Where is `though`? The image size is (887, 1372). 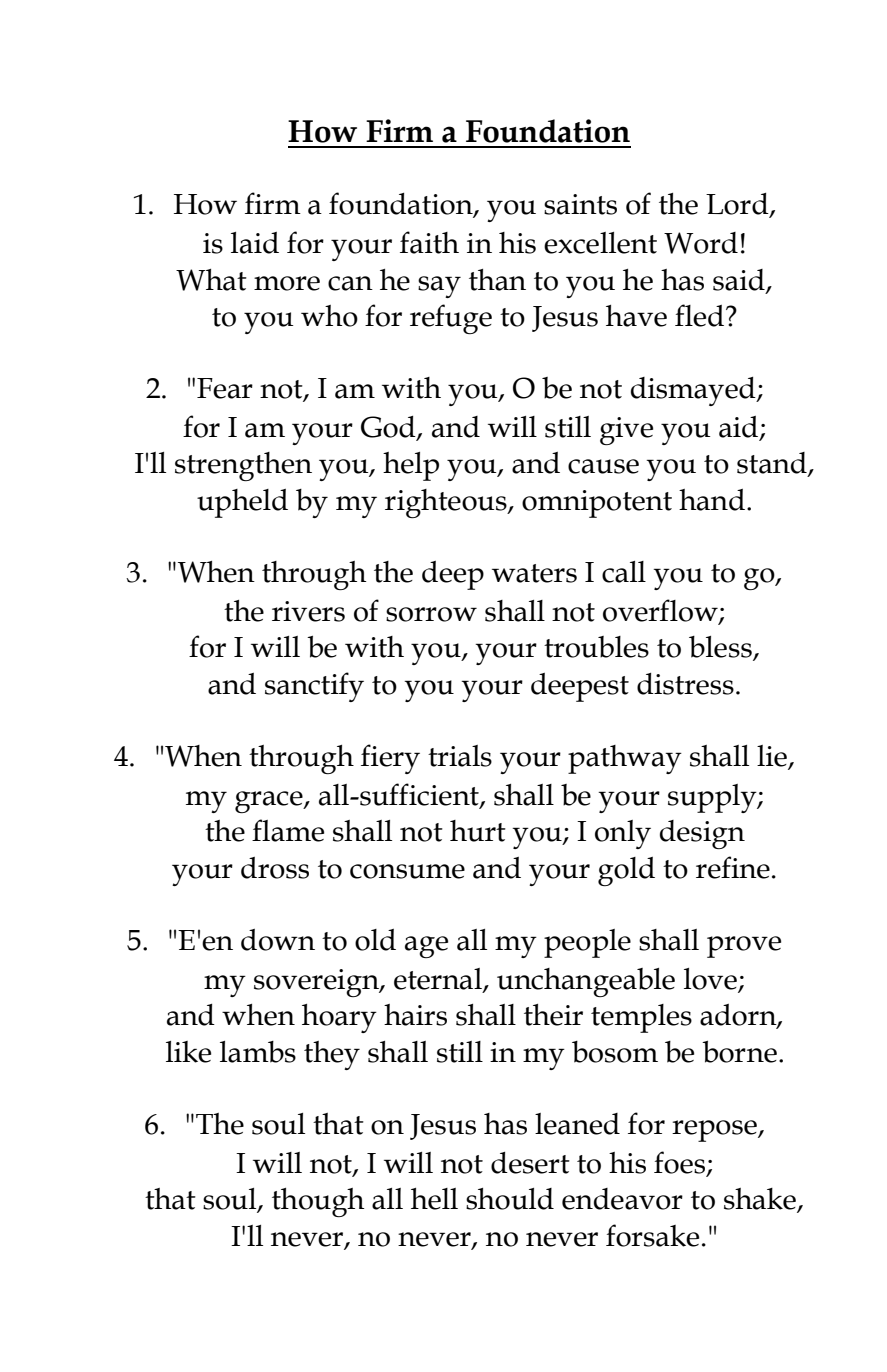 though is located at coordinates (318, 1202).
